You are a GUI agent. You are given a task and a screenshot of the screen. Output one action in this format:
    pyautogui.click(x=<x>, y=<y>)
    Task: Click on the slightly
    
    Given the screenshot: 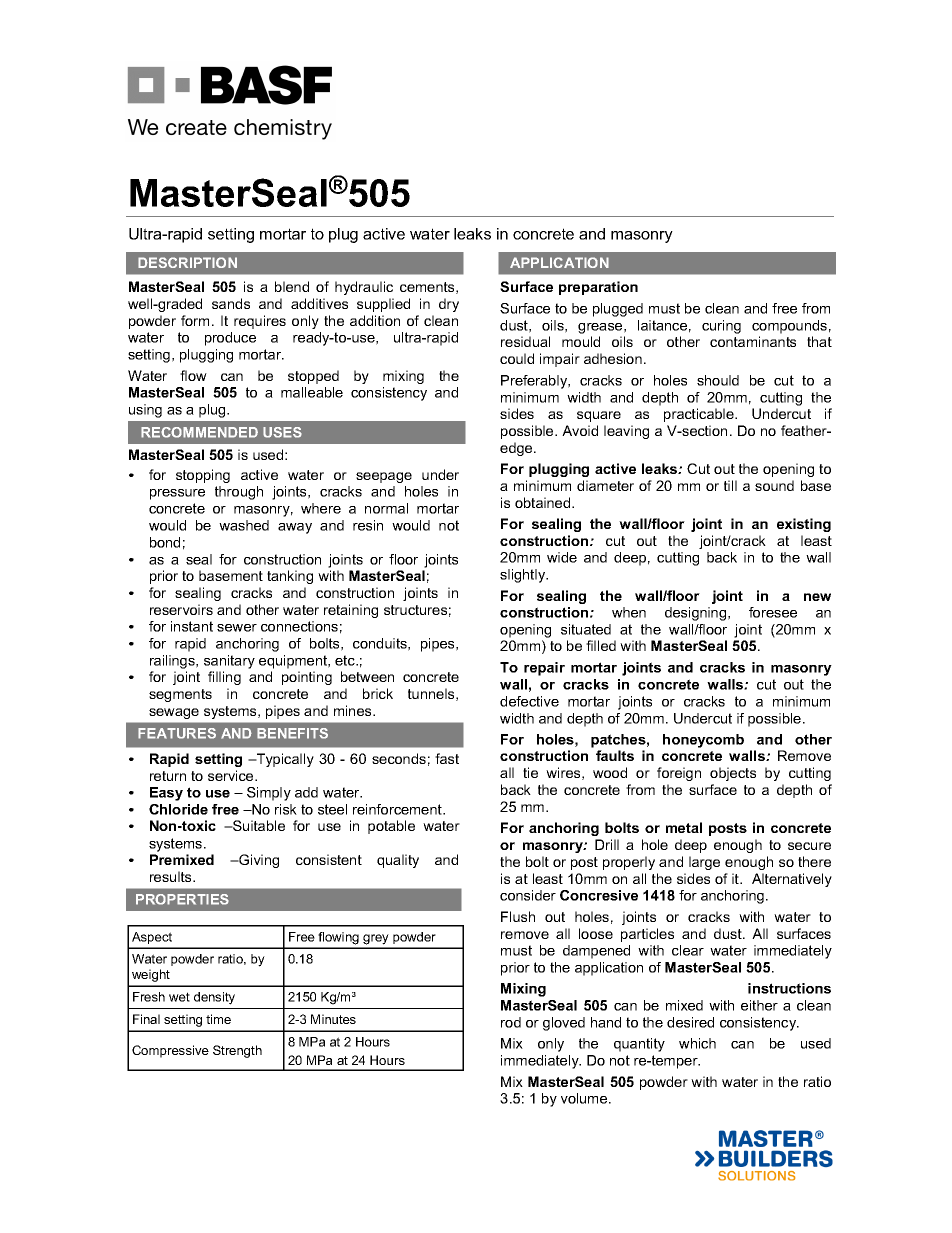 What is the action you would take?
    pyautogui.click(x=524, y=576)
